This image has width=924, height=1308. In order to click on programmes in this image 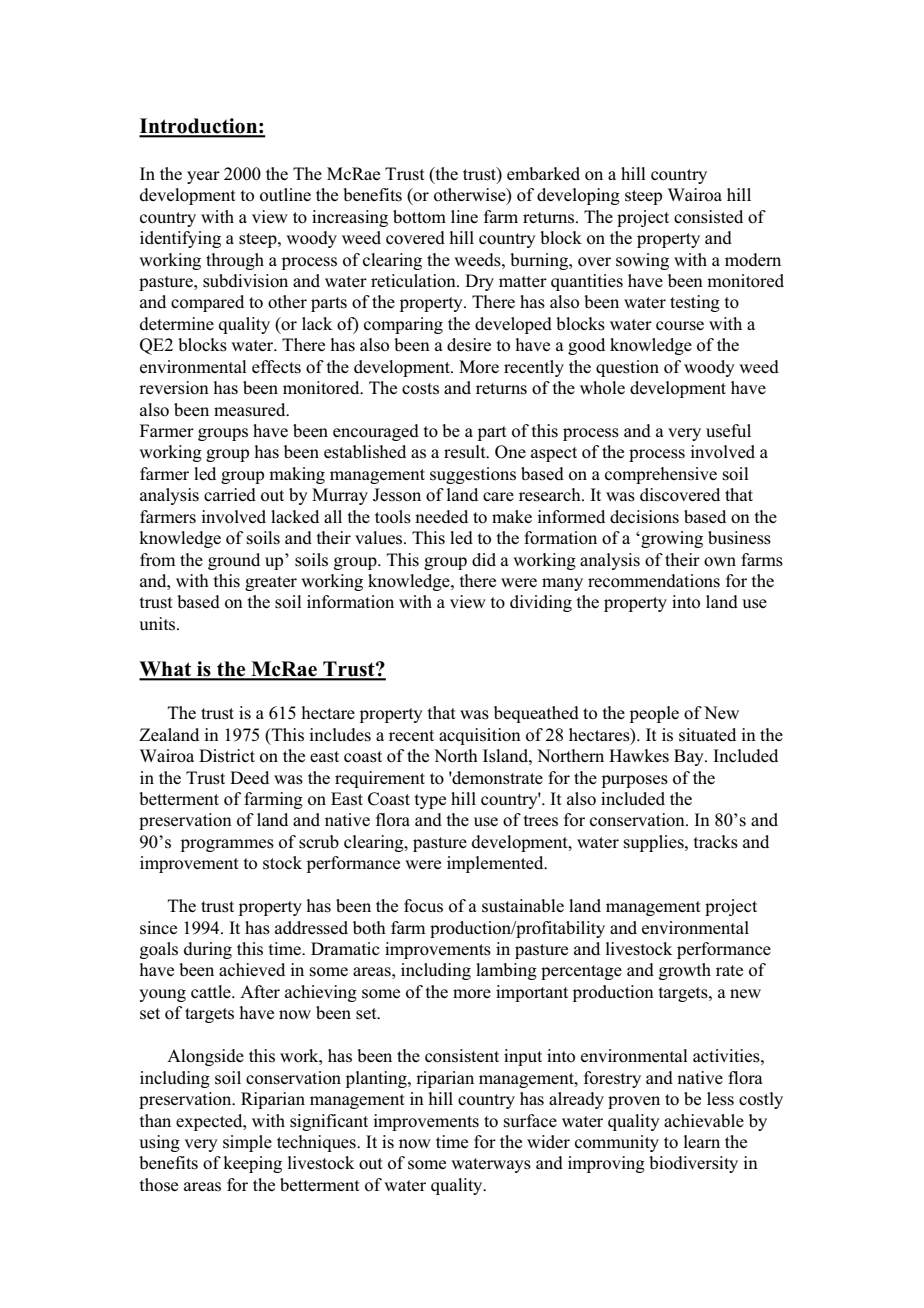, I will do `click(227, 845)`.
